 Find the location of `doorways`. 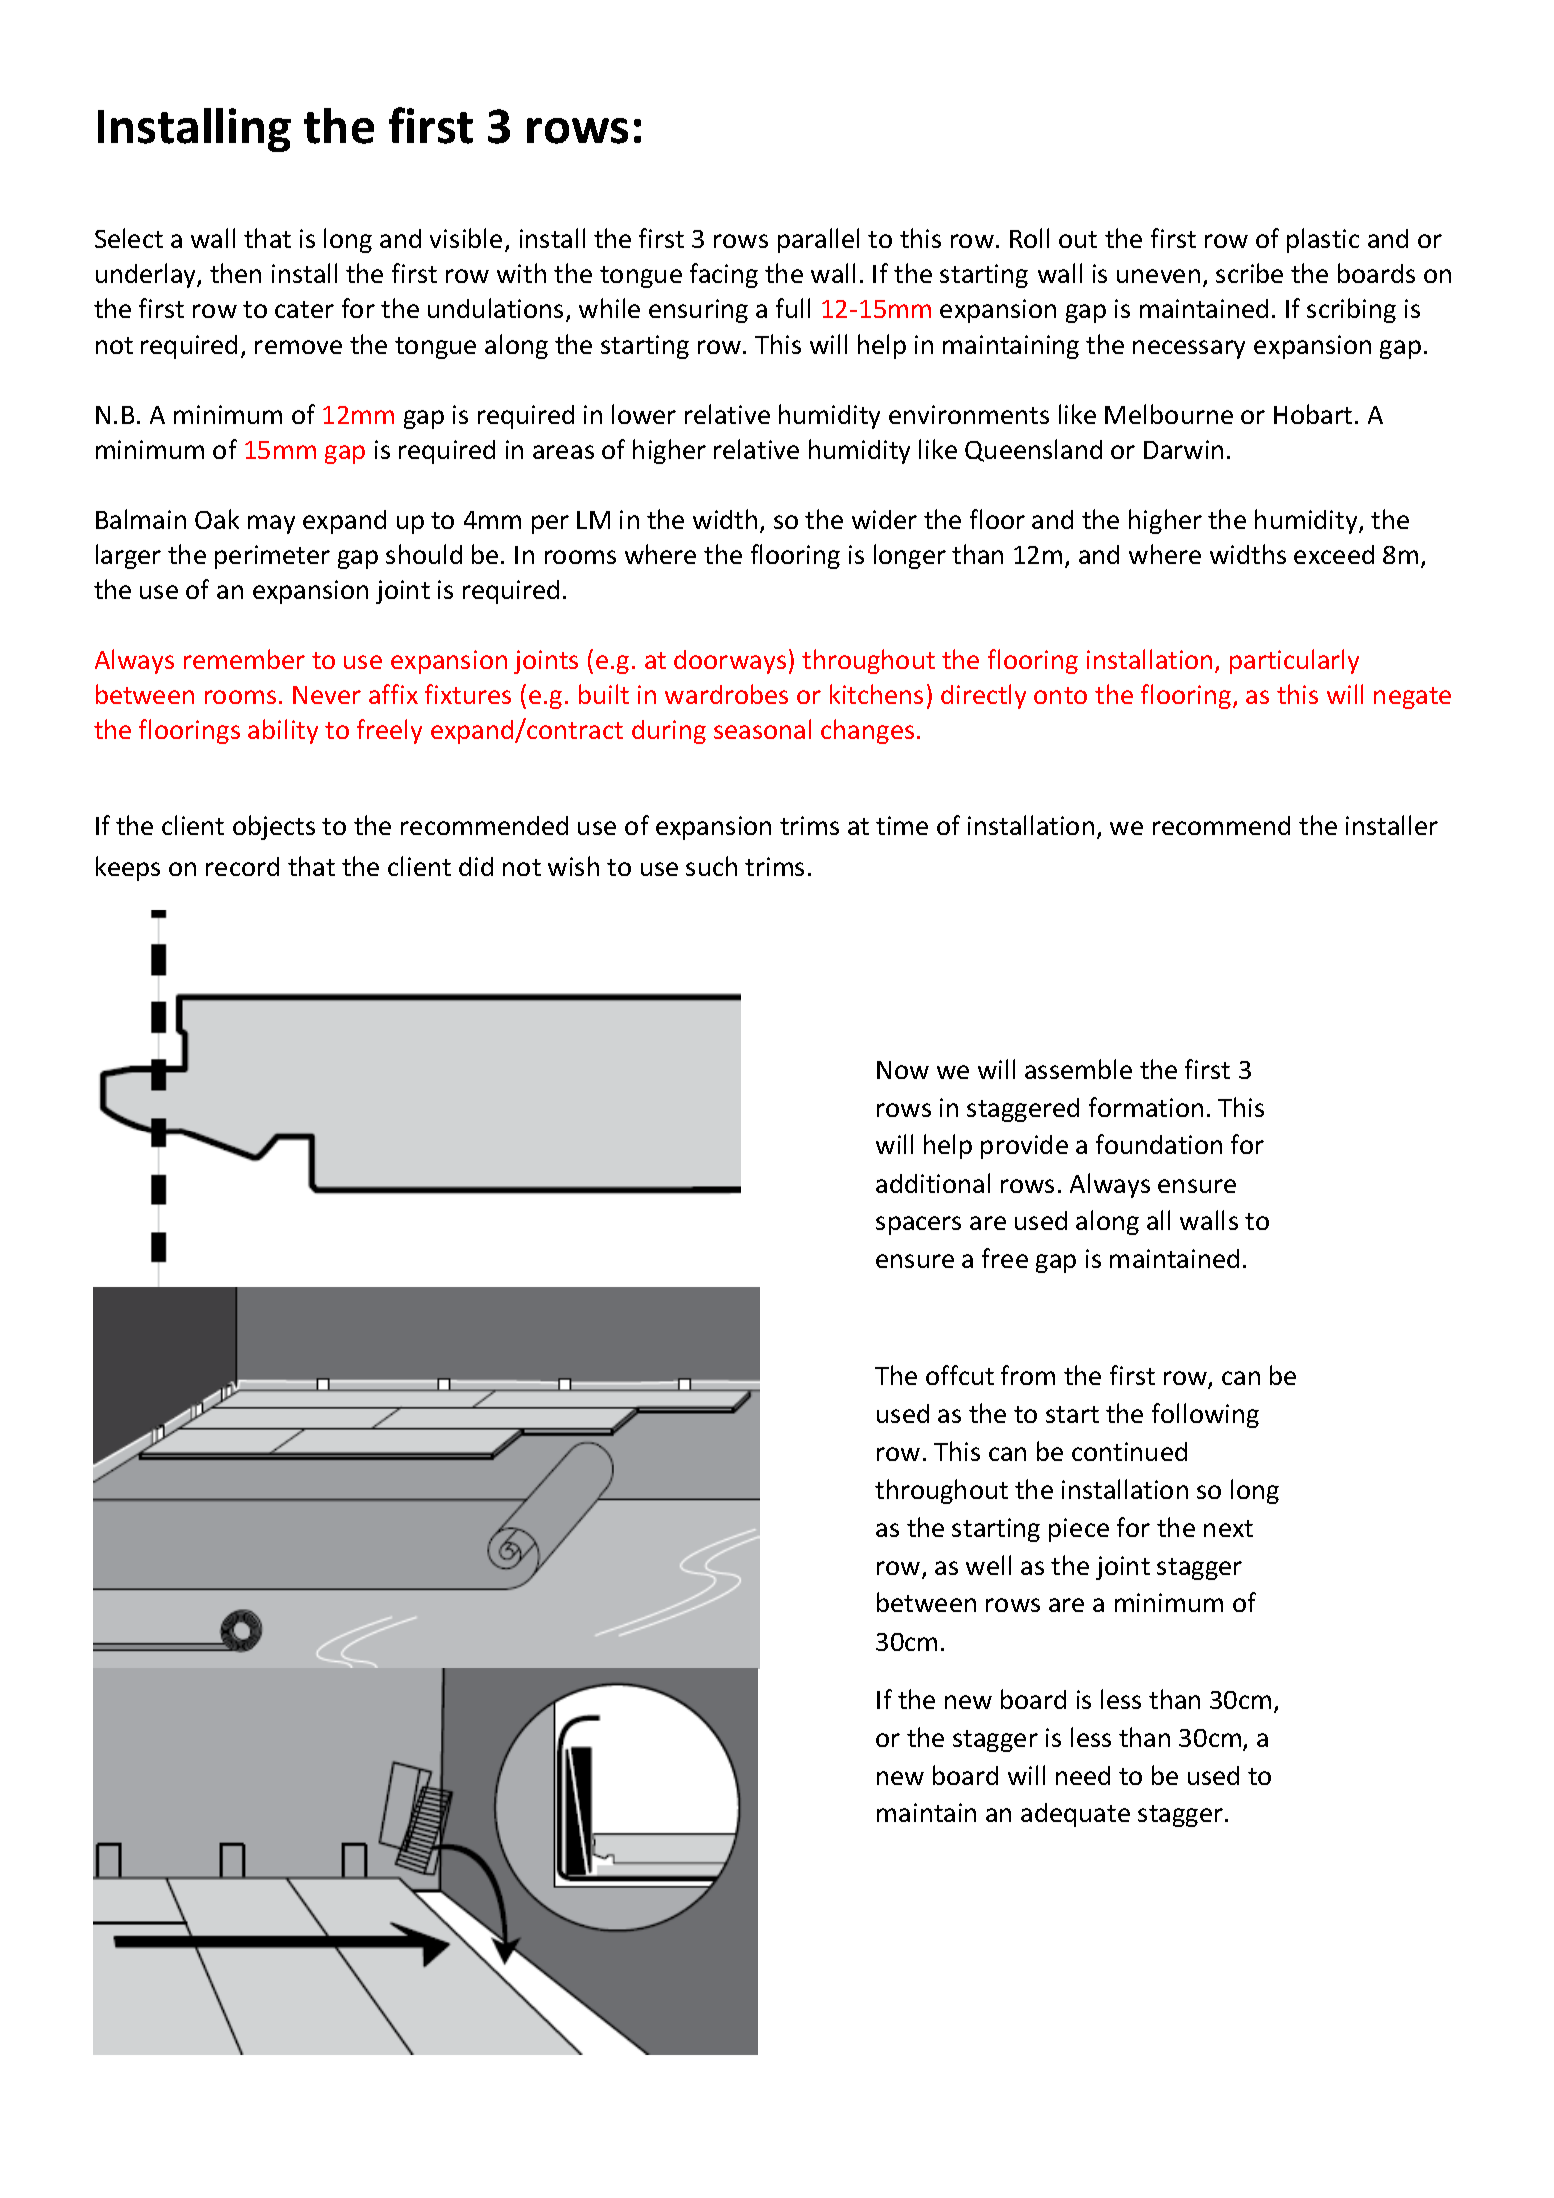

doorways is located at coordinates (730, 662).
